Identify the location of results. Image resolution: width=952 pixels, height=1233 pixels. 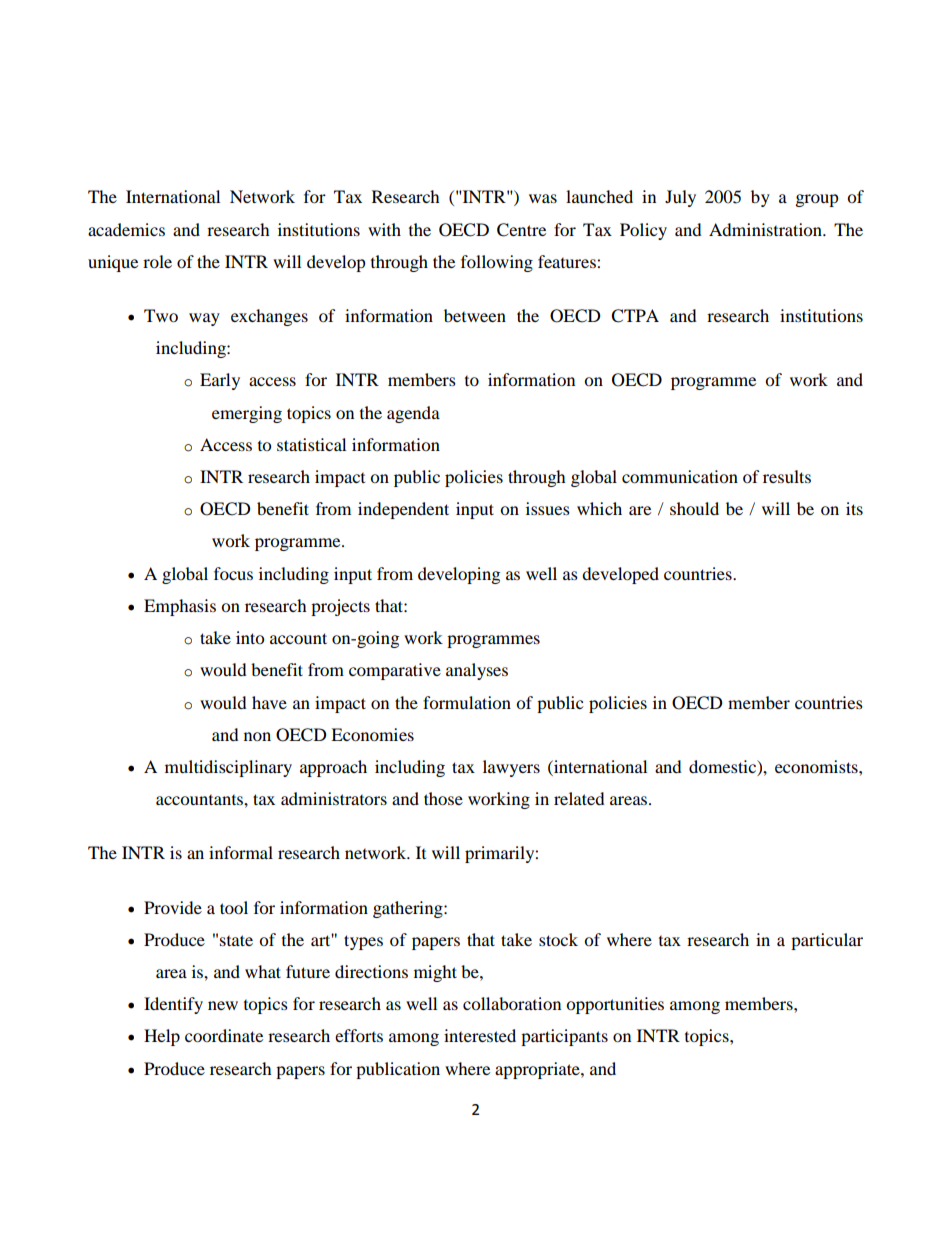
(787, 476).
